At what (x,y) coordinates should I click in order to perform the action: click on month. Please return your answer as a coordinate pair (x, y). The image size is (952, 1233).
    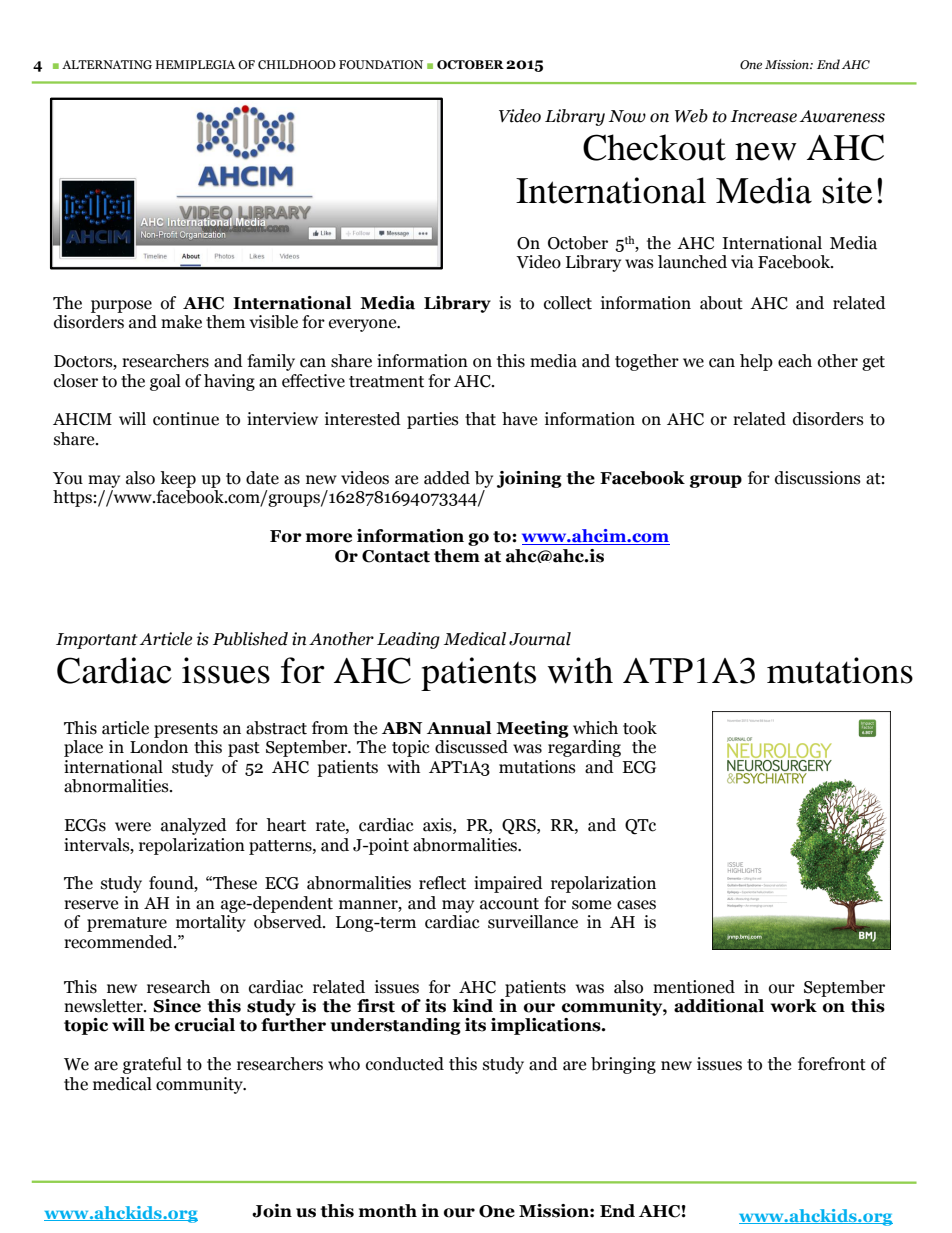
    Looking at the image, I should click on (388, 1211).
